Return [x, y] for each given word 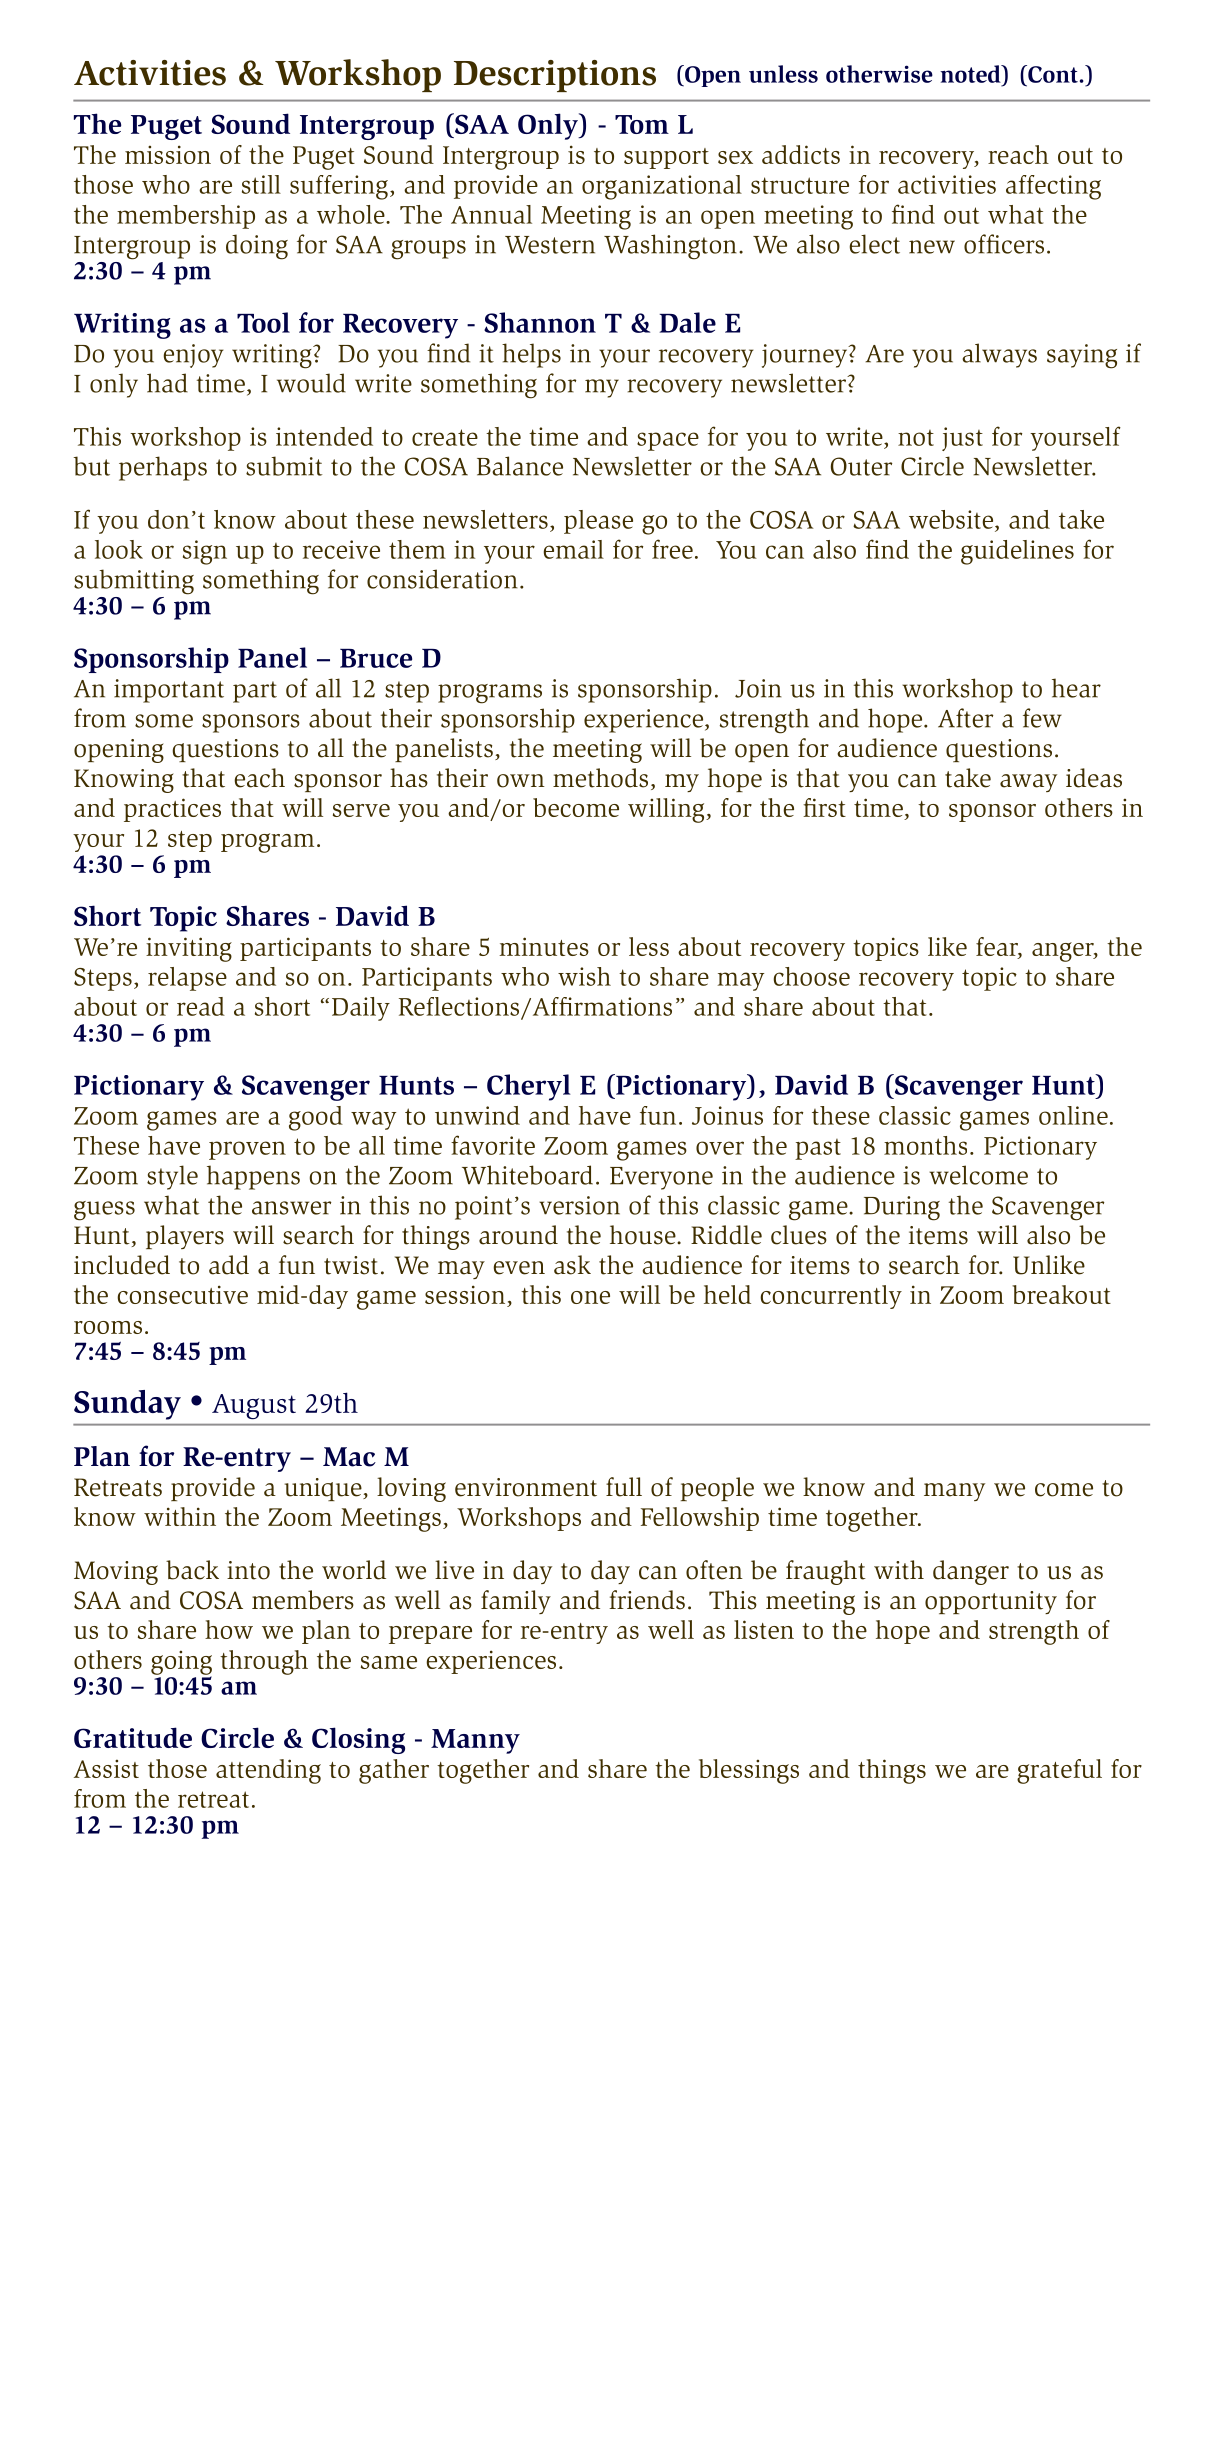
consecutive [182, 1294]
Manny [475, 1741]
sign [205, 552]
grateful [1059, 1771]
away [1028, 783]
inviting [189, 949]
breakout [1061, 1294]
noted [971, 74]
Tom [642, 124]
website [952, 519]
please [598, 522]
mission [168, 154]
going [181, 1663]
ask [572, 1265]
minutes [544, 946]
